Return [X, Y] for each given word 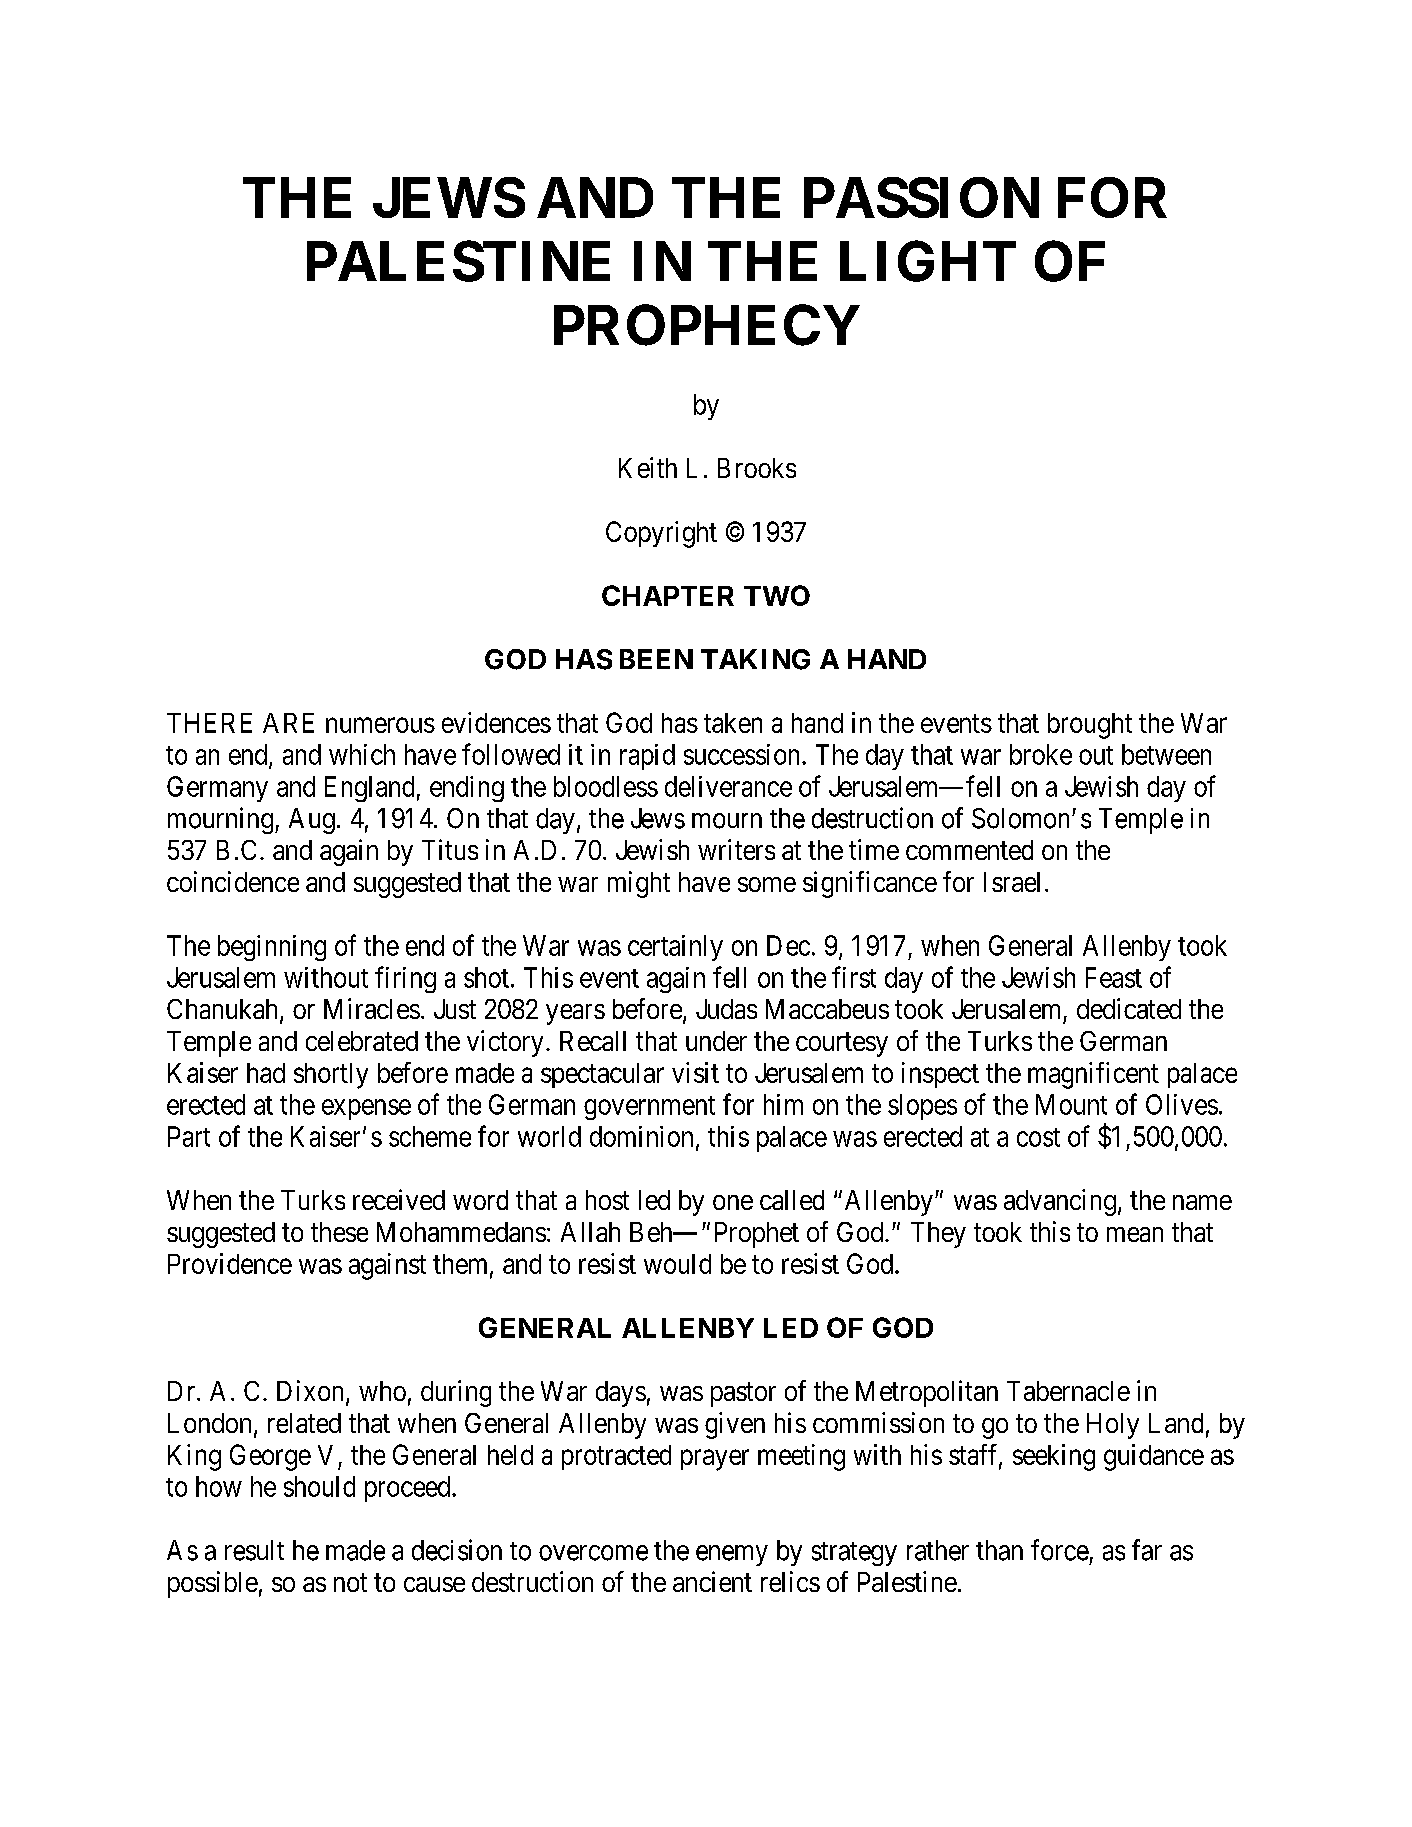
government [649, 1108]
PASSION [921, 197]
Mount [1071, 1104]
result [254, 1550]
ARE [288, 723]
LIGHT [928, 261]
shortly [331, 1076]
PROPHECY [707, 325]
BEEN [656, 659]
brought [1090, 726]
